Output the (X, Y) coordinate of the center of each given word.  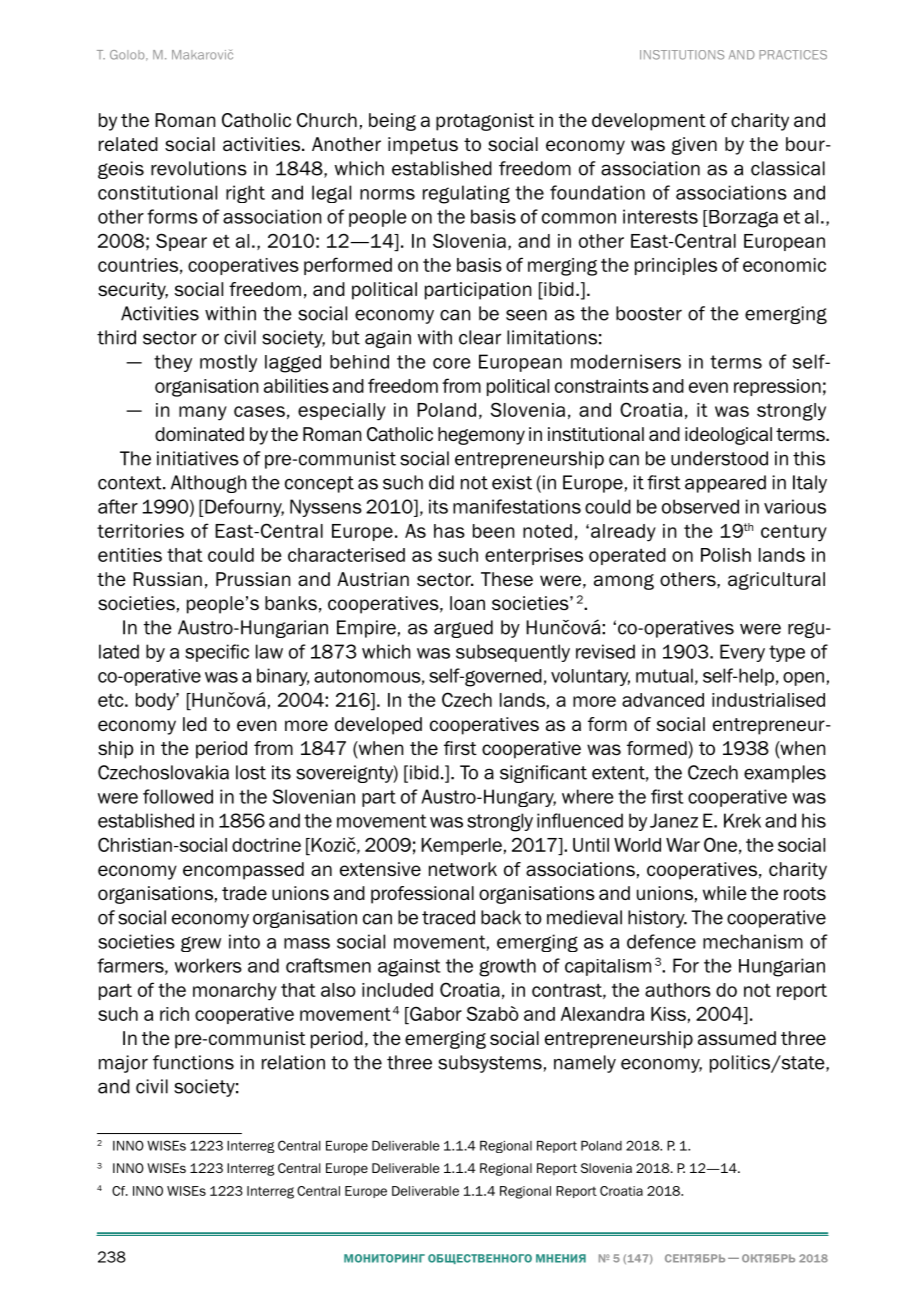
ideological (728, 436)
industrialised (768, 700)
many (203, 413)
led (195, 724)
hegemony (481, 436)
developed (378, 726)
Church (327, 120)
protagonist (485, 122)
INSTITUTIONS (682, 55)
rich (174, 1014)
